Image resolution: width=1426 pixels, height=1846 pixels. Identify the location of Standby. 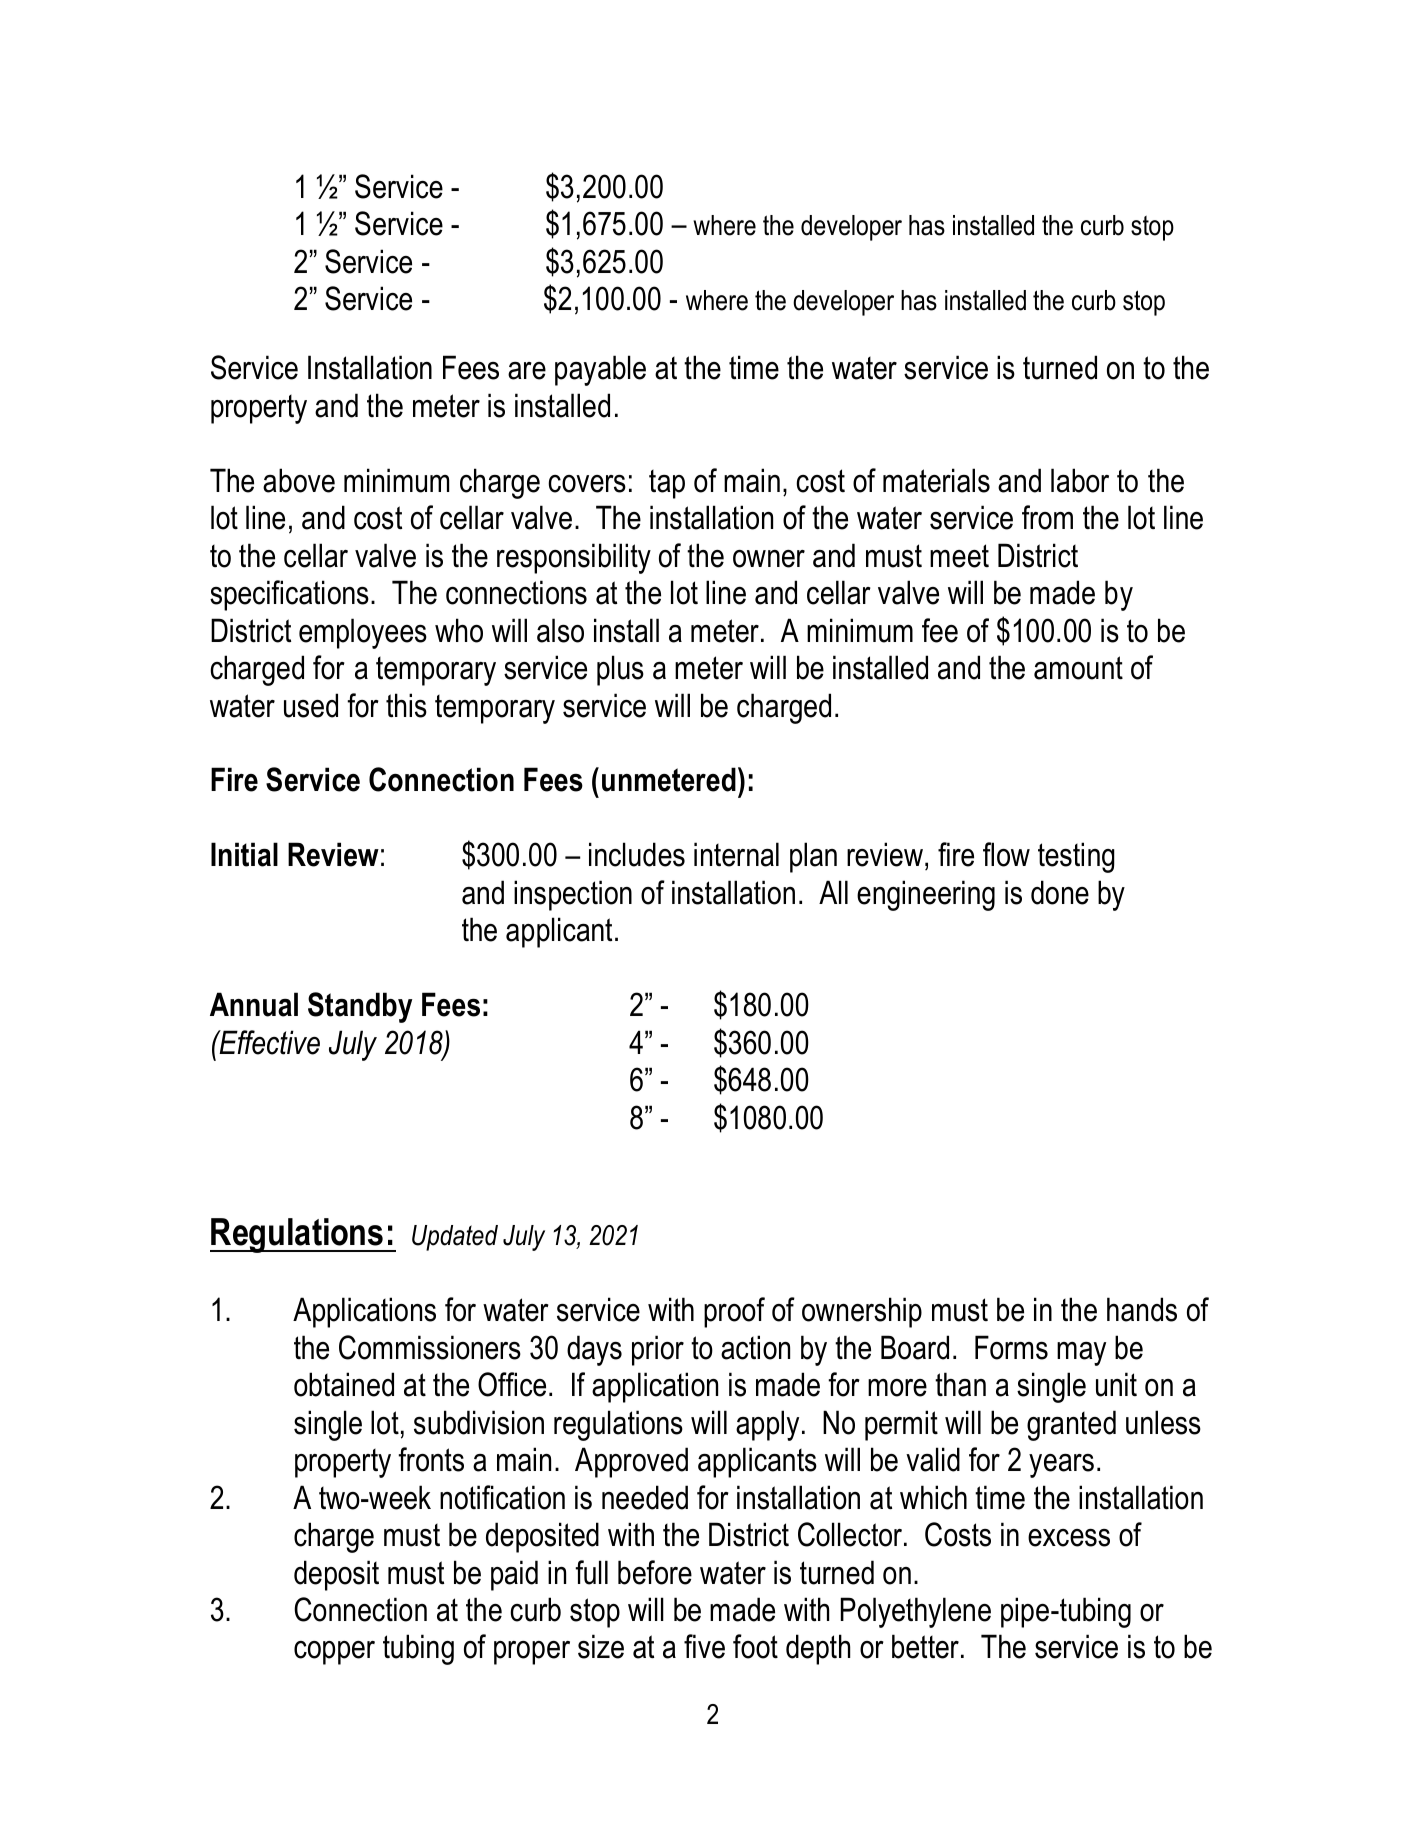
(360, 1007).
